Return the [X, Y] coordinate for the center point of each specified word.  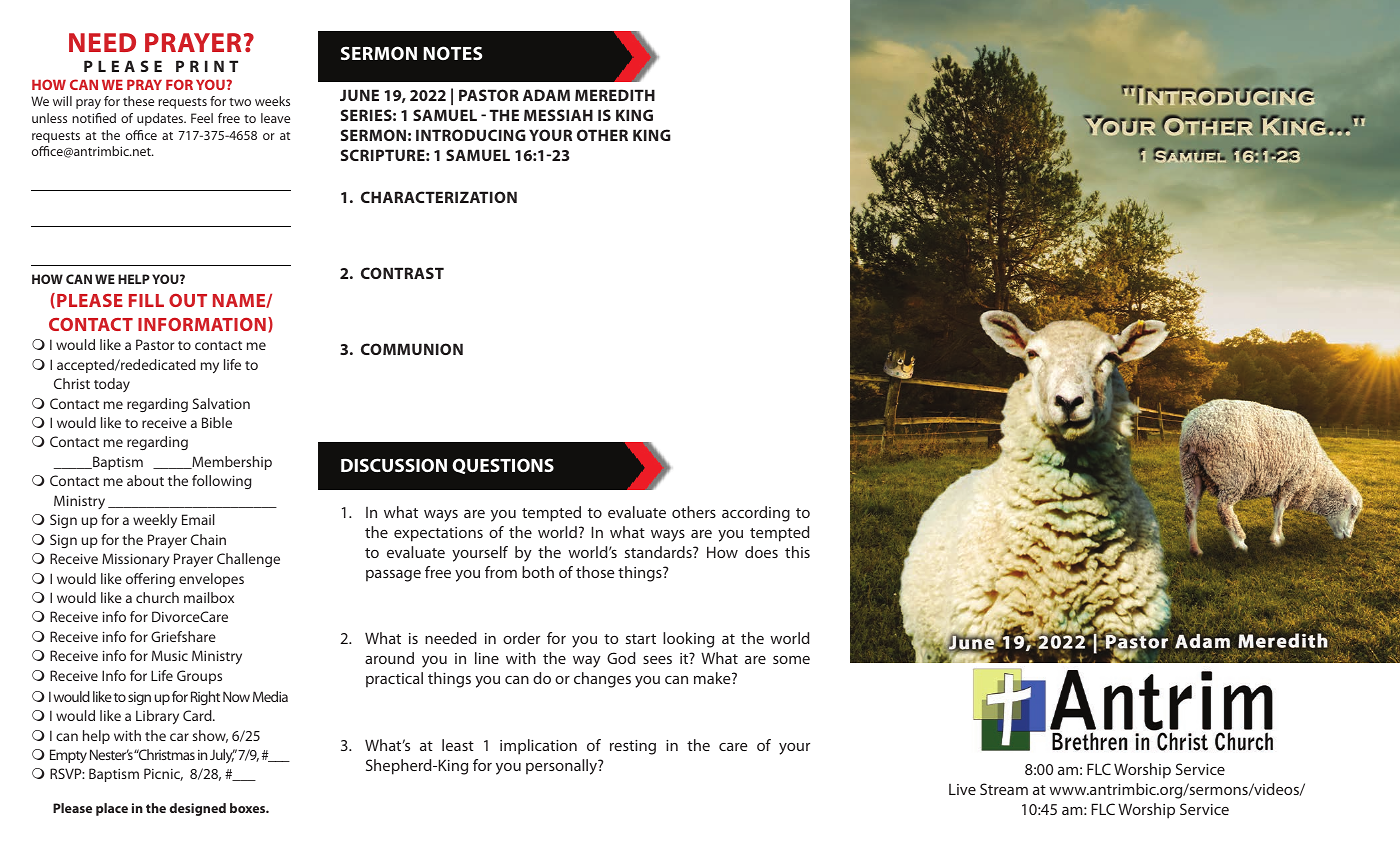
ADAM [546, 95]
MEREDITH [615, 95]
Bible [217, 422]
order [521, 638]
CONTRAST [402, 273]
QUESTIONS [503, 466]
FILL [146, 300]
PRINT [207, 66]
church [157, 597]
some [791, 660]
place [112, 809]
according [756, 514]
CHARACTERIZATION [439, 197]
